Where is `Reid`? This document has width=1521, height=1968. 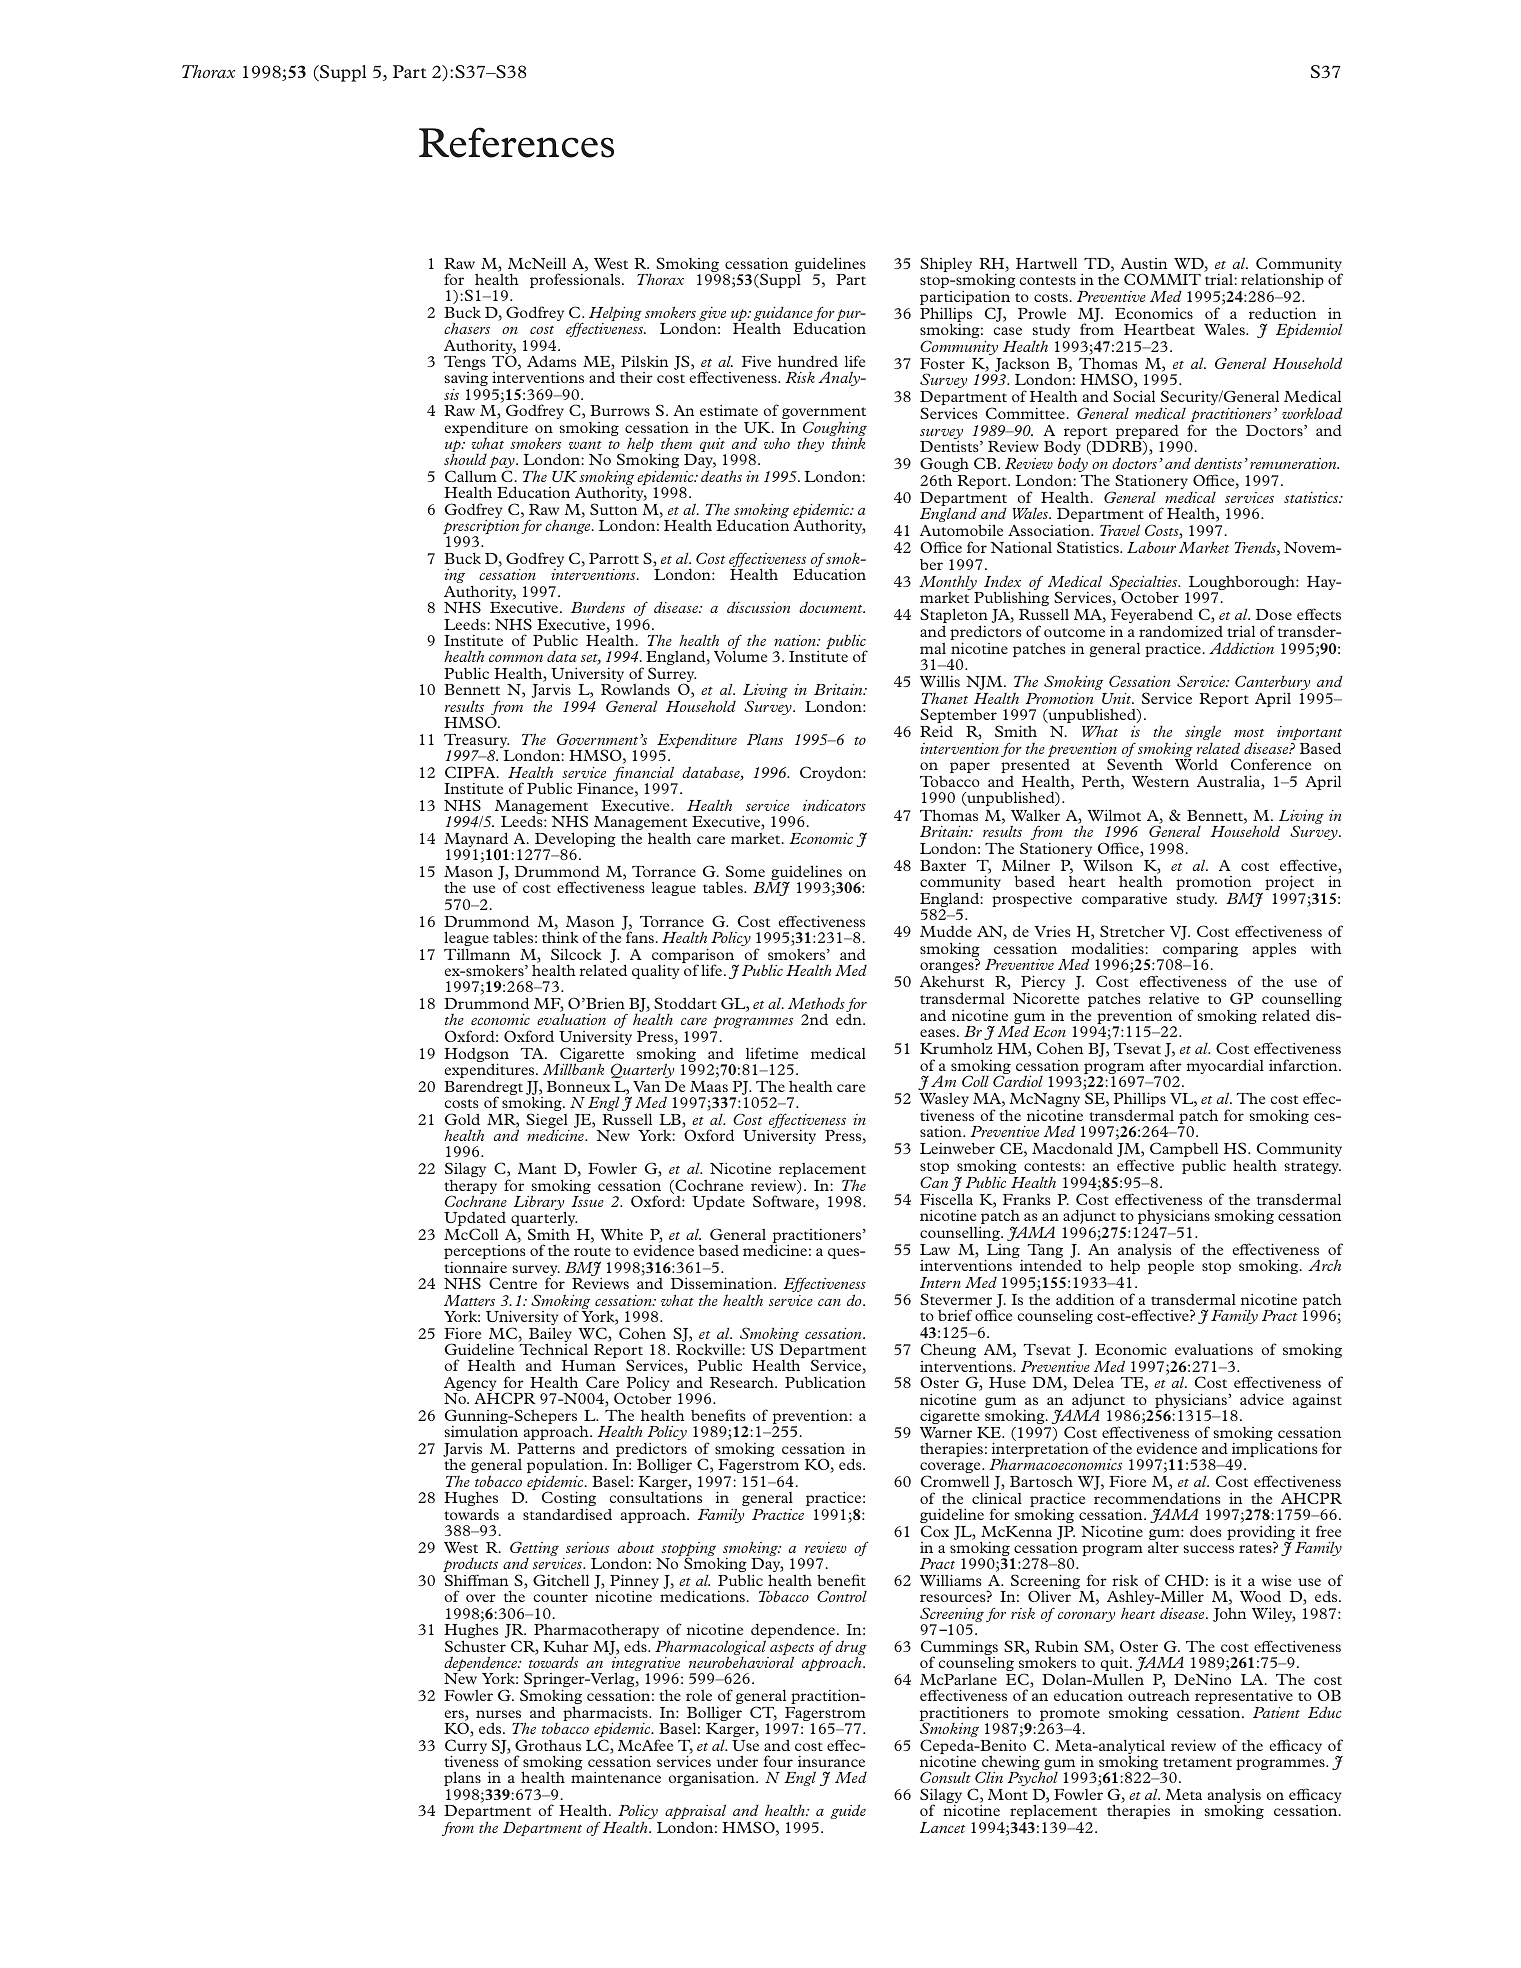
Reid is located at coordinates (936, 731).
